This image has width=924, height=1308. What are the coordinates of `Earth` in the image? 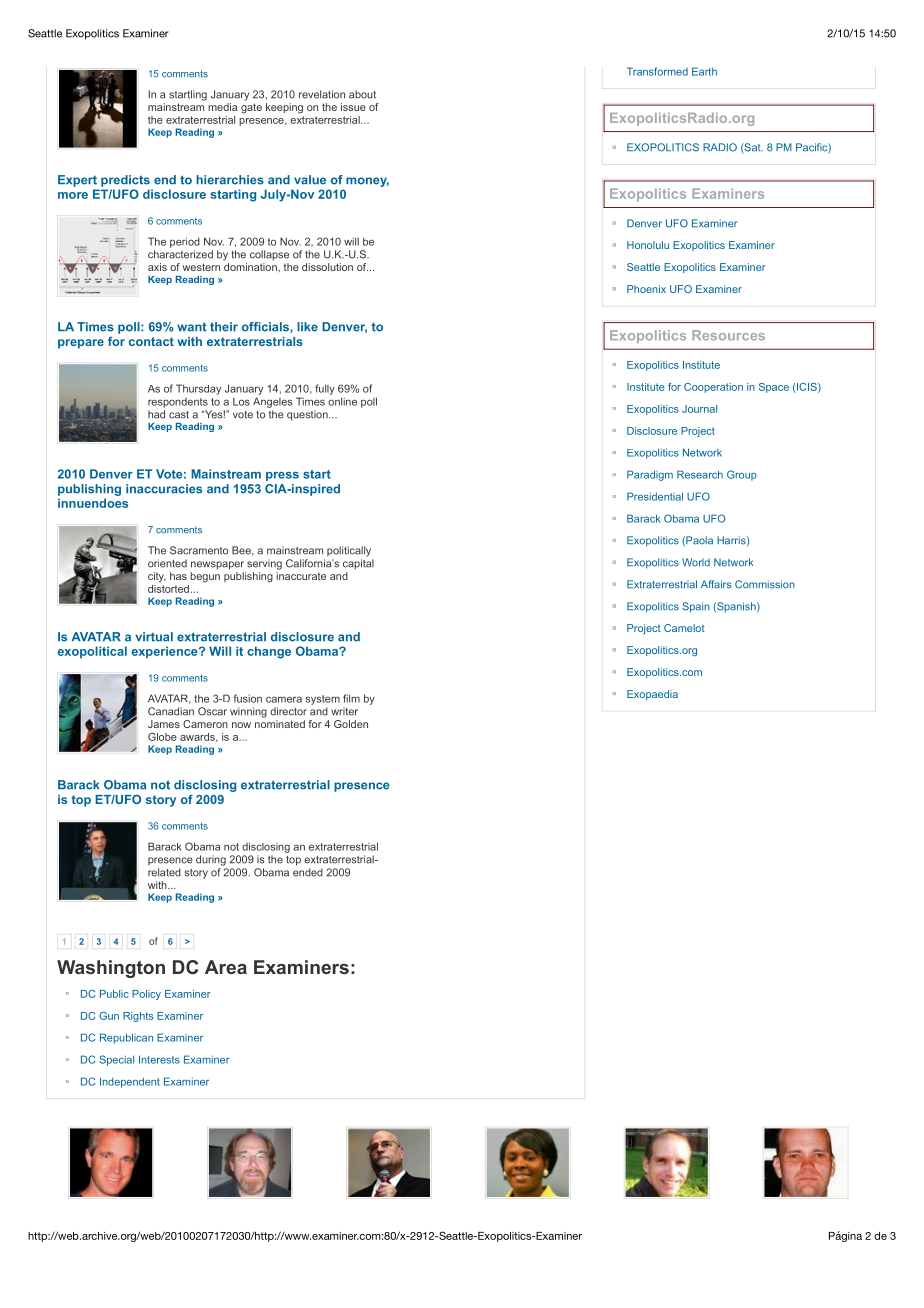 It's located at (704, 71).
